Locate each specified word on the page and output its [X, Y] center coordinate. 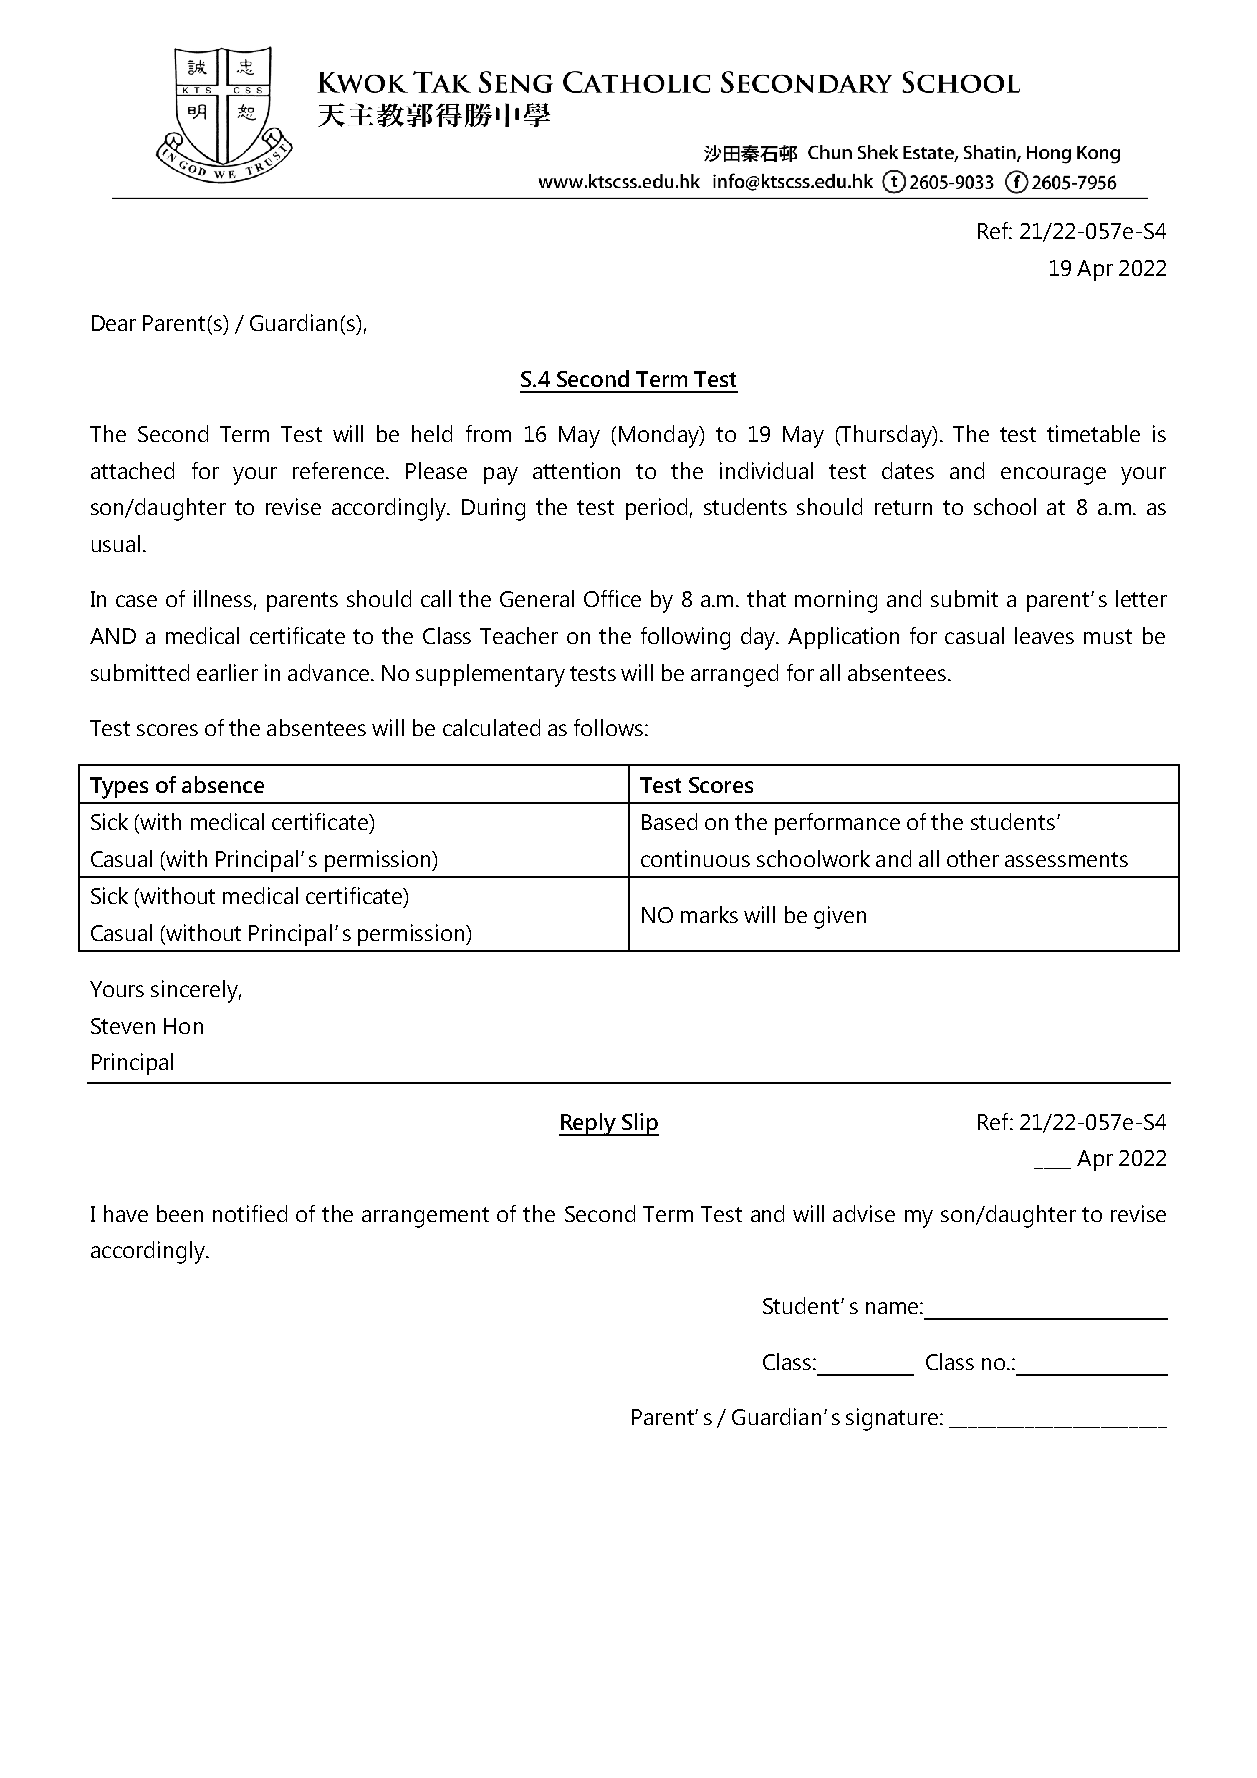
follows [610, 727]
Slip [639, 1124]
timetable [1093, 433]
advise [864, 1213]
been [180, 1213]
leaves [1044, 635]
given [840, 917]
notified [250, 1213]
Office [612, 598]
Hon [183, 1026]
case [136, 601]
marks [709, 914]
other [973, 858]
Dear [114, 323]
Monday [660, 436]
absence [223, 784]
